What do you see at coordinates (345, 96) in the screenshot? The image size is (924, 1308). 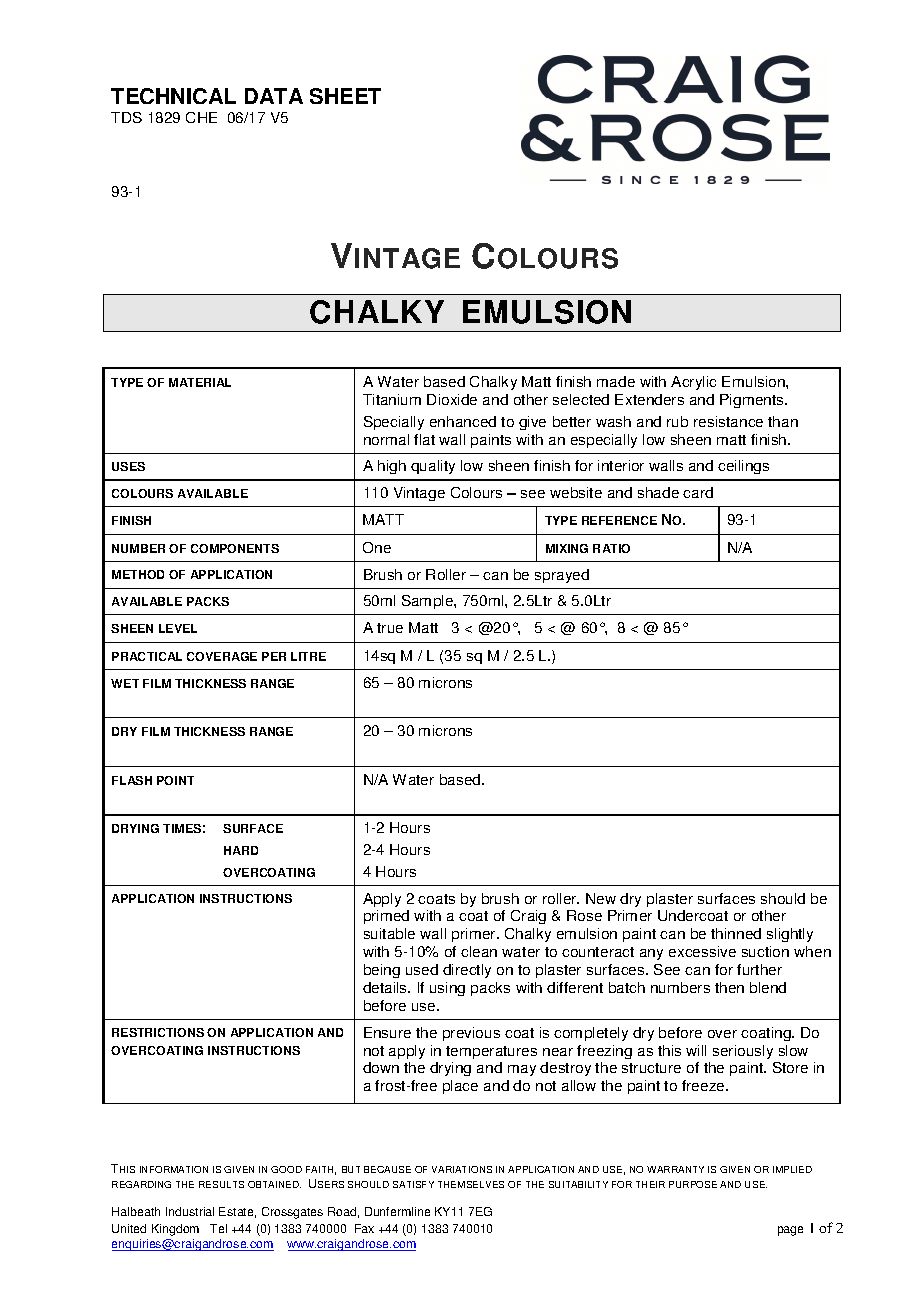 I see `SHEET` at bounding box center [345, 96].
